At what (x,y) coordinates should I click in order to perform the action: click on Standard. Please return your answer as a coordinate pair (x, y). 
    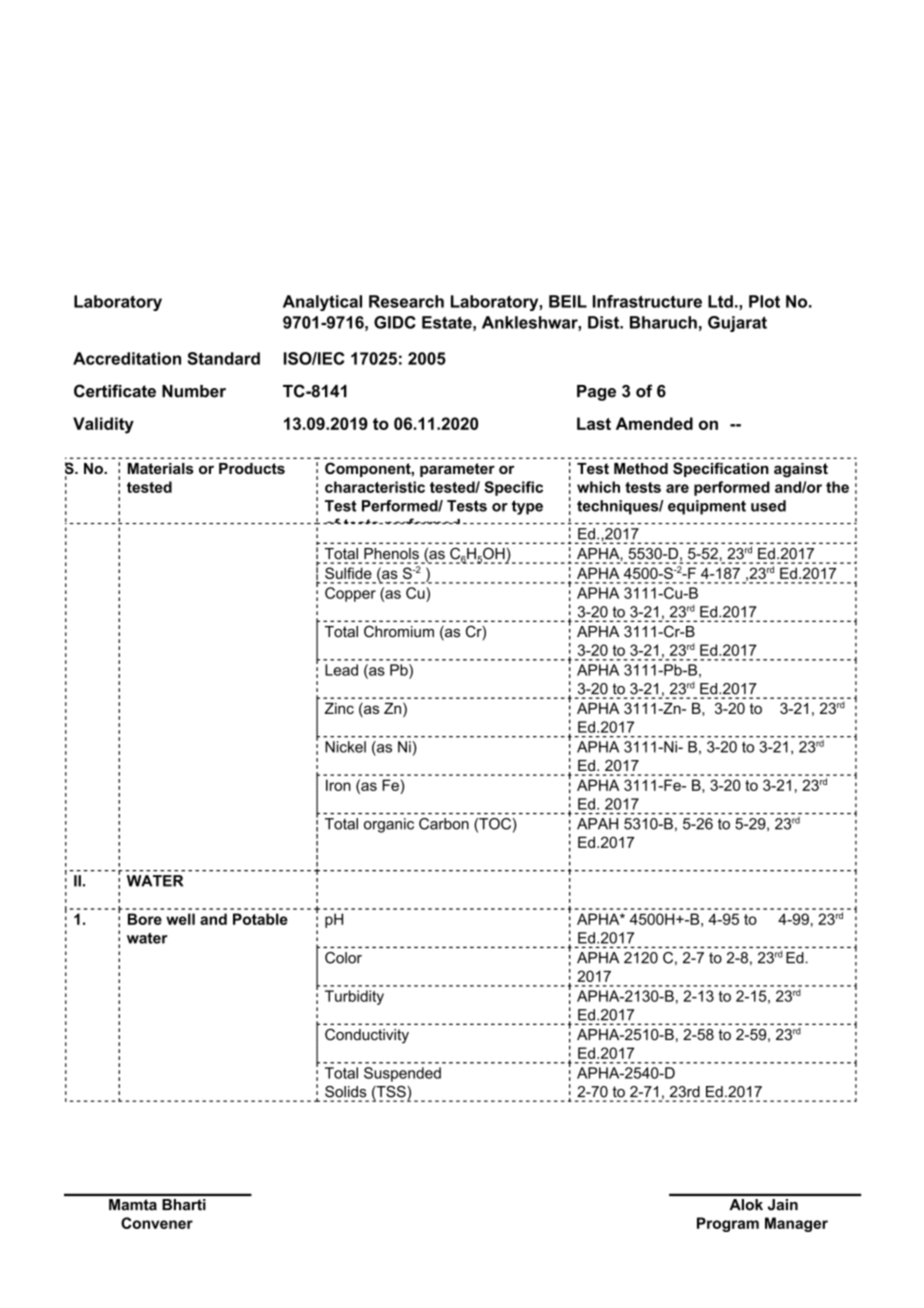
    Looking at the image, I should click on (223, 358).
